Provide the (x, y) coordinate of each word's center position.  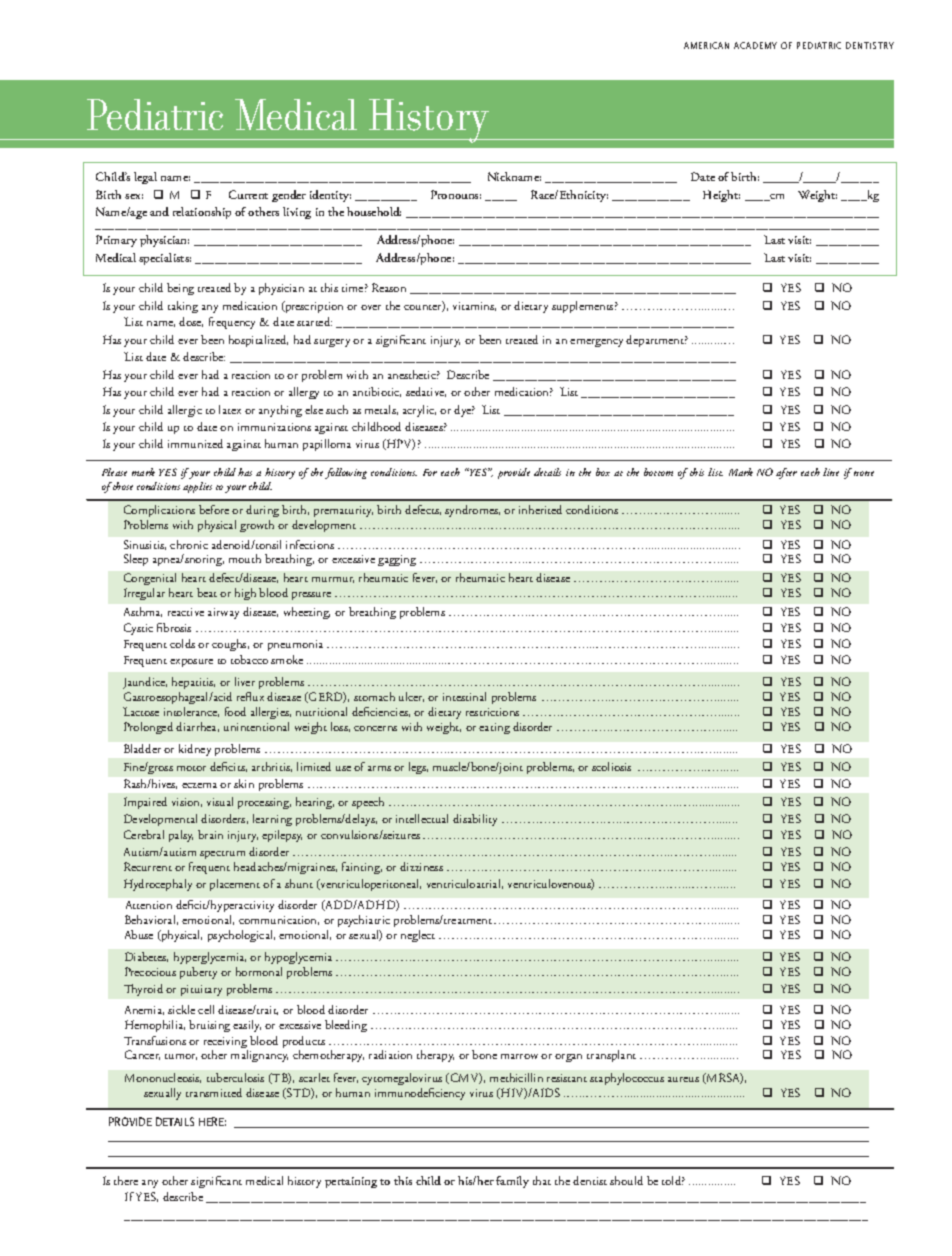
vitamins (474, 306)
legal (145, 178)
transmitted (214, 1092)
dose (191, 322)
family (512, 1182)
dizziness (421, 866)
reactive (186, 612)
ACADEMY (755, 45)
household (374, 211)
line (831, 472)
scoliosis (611, 766)
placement (235, 885)
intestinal (464, 696)
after (786, 473)
